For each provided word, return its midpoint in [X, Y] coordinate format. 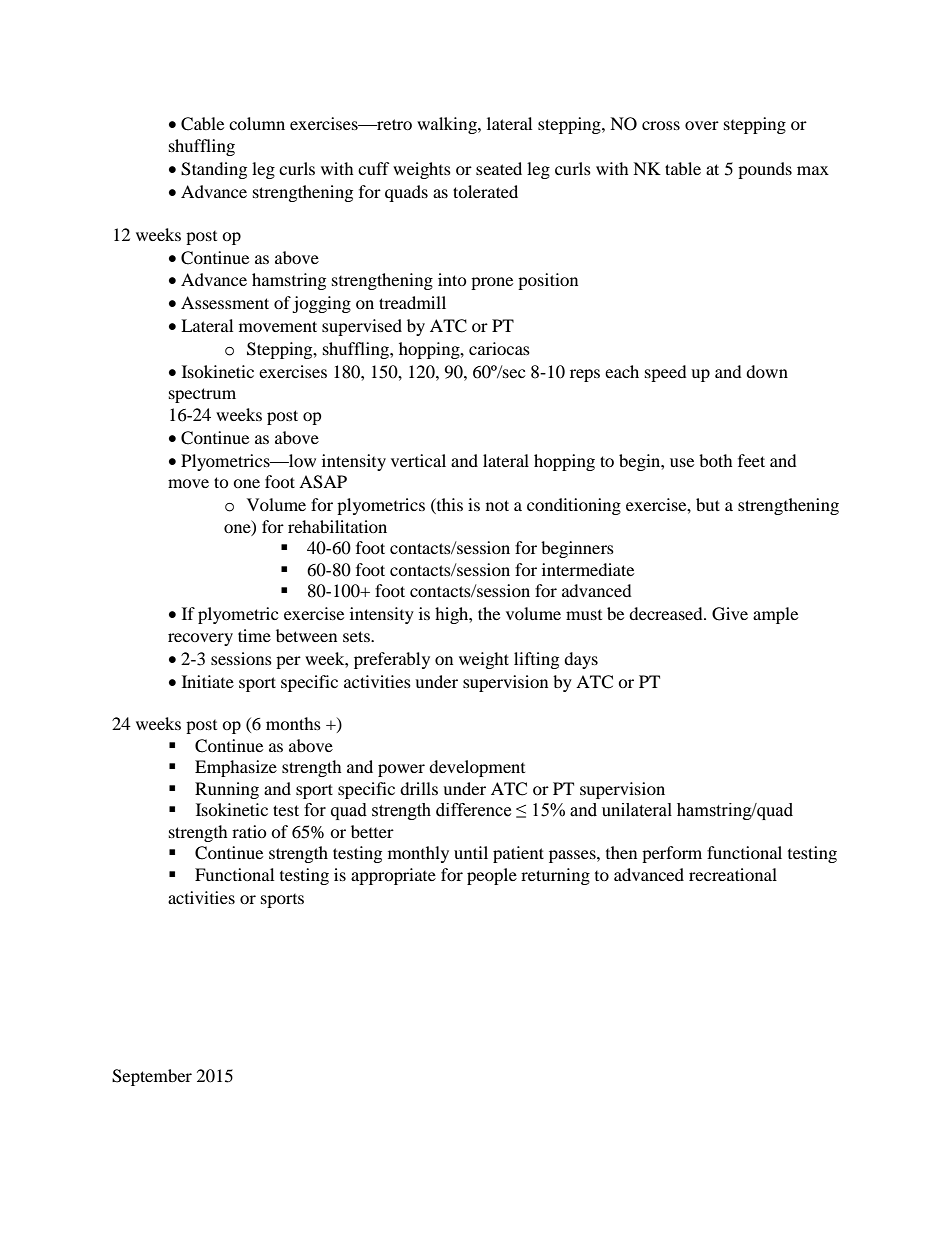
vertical [418, 460]
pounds [765, 170]
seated [499, 168]
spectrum [202, 395]
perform [672, 854]
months [293, 723]
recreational [733, 874]
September [152, 1077]
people [492, 876]
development [477, 768]
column [257, 123]
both [716, 460]
